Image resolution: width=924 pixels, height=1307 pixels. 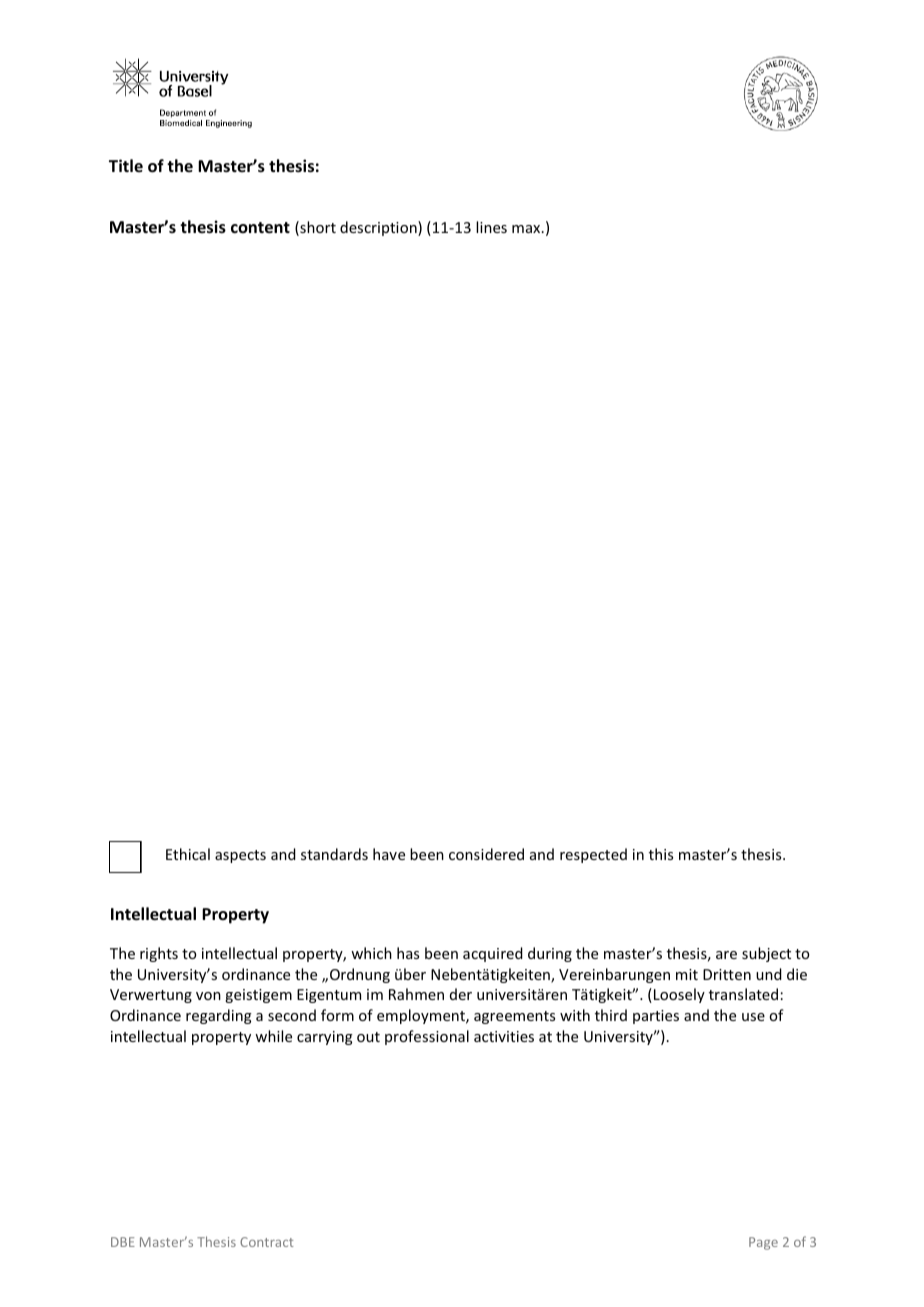 I want to click on professional, so click(x=427, y=1037).
